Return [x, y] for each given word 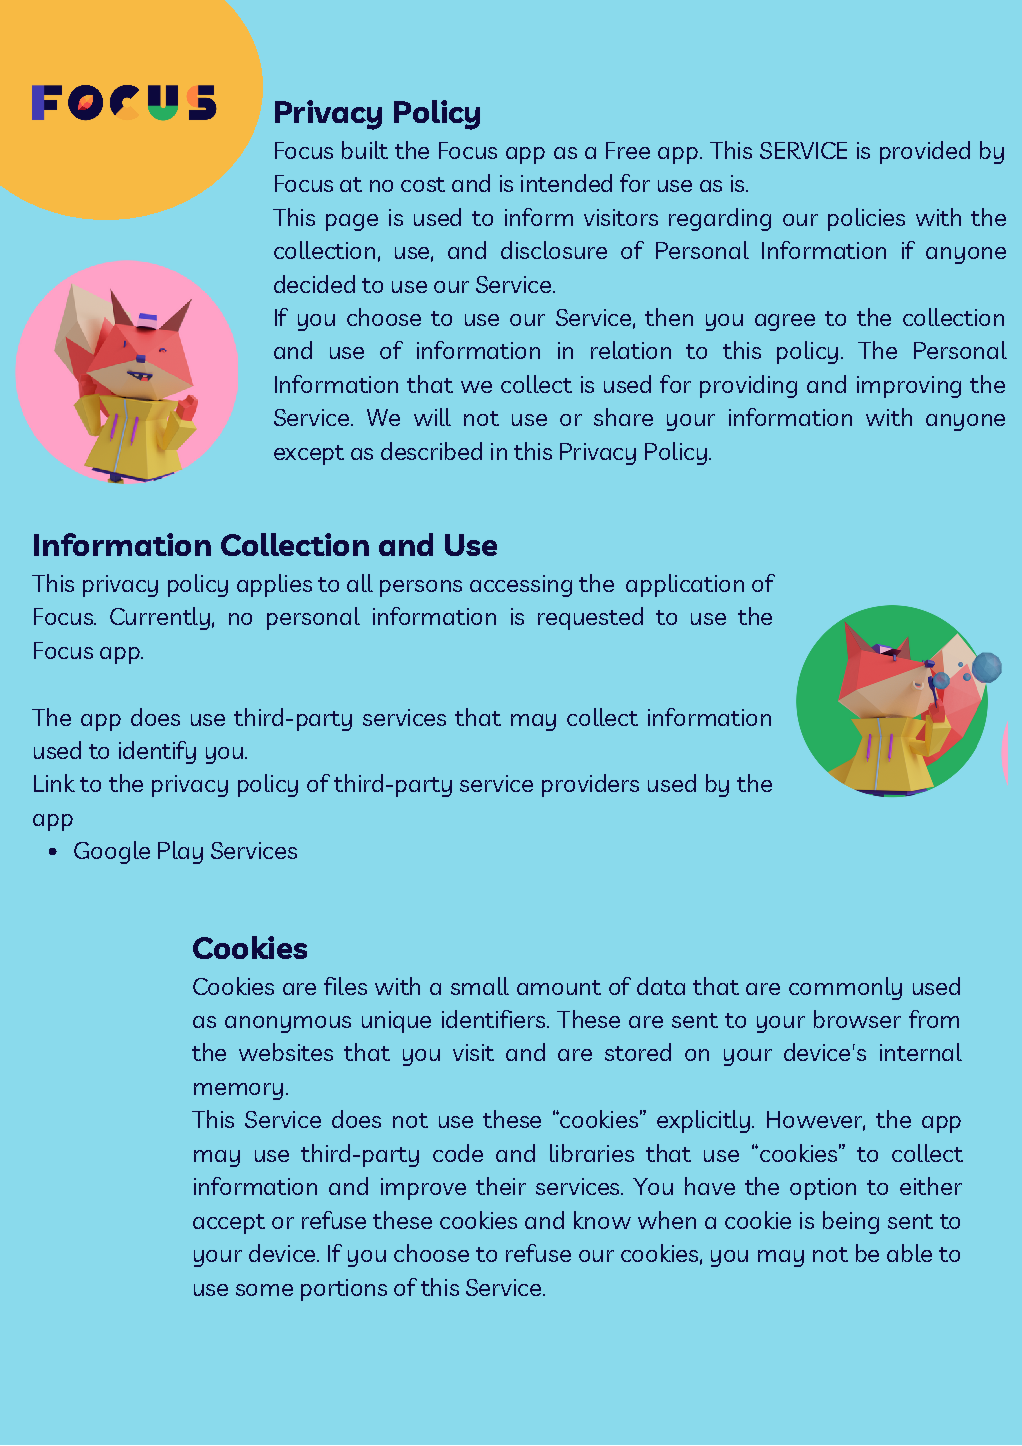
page [352, 222]
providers [590, 785]
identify [157, 752]
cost [423, 184]
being [851, 1222]
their [501, 1186]
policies [866, 219]
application [685, 585]
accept [229, 1224]
